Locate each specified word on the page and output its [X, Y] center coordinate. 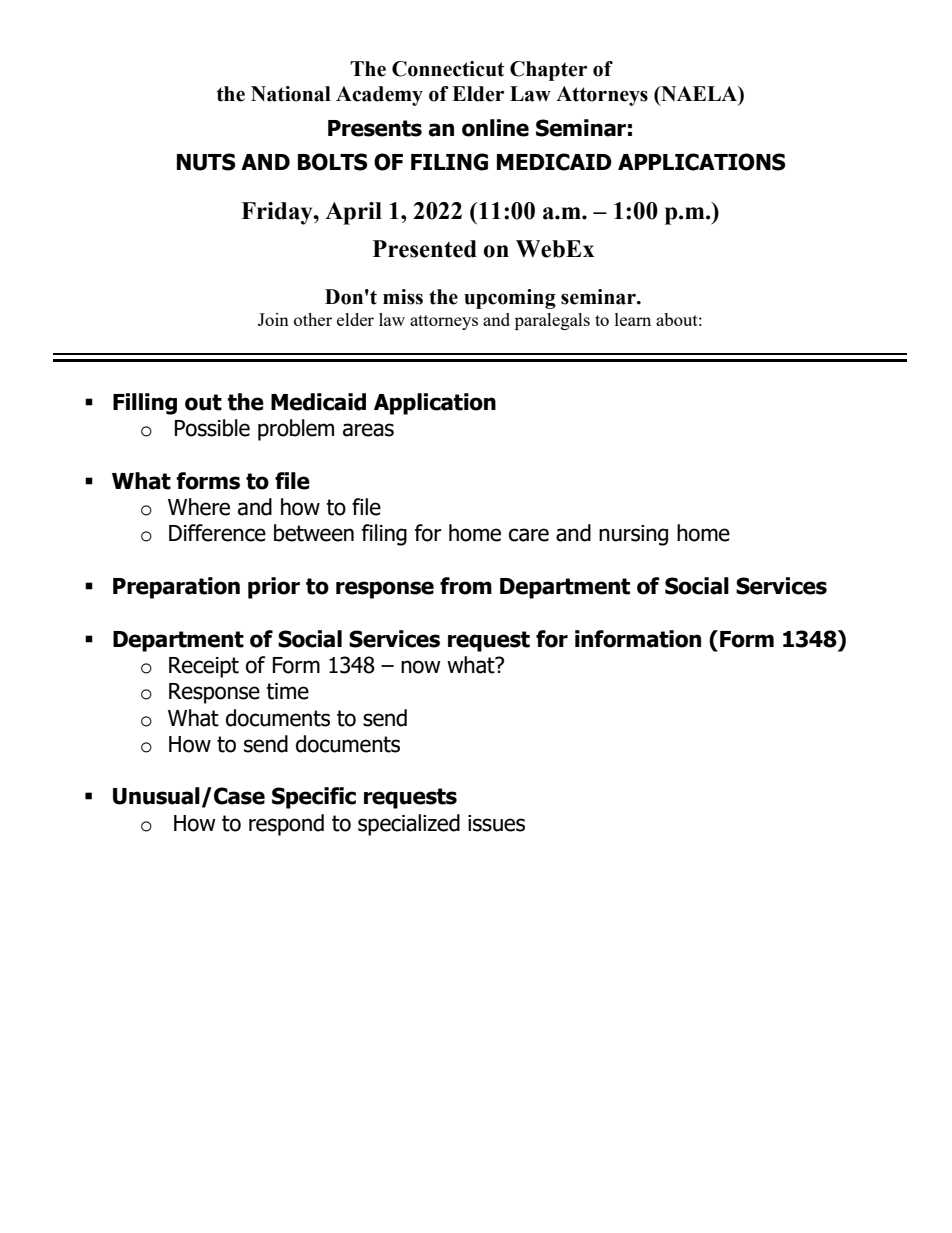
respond [286, 825]
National [291, 94]
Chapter [548, 71]
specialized [409, 825]
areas [368, 430]
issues [496, 823]
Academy [379, 96]
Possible [212, 428]
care [529, 535]
